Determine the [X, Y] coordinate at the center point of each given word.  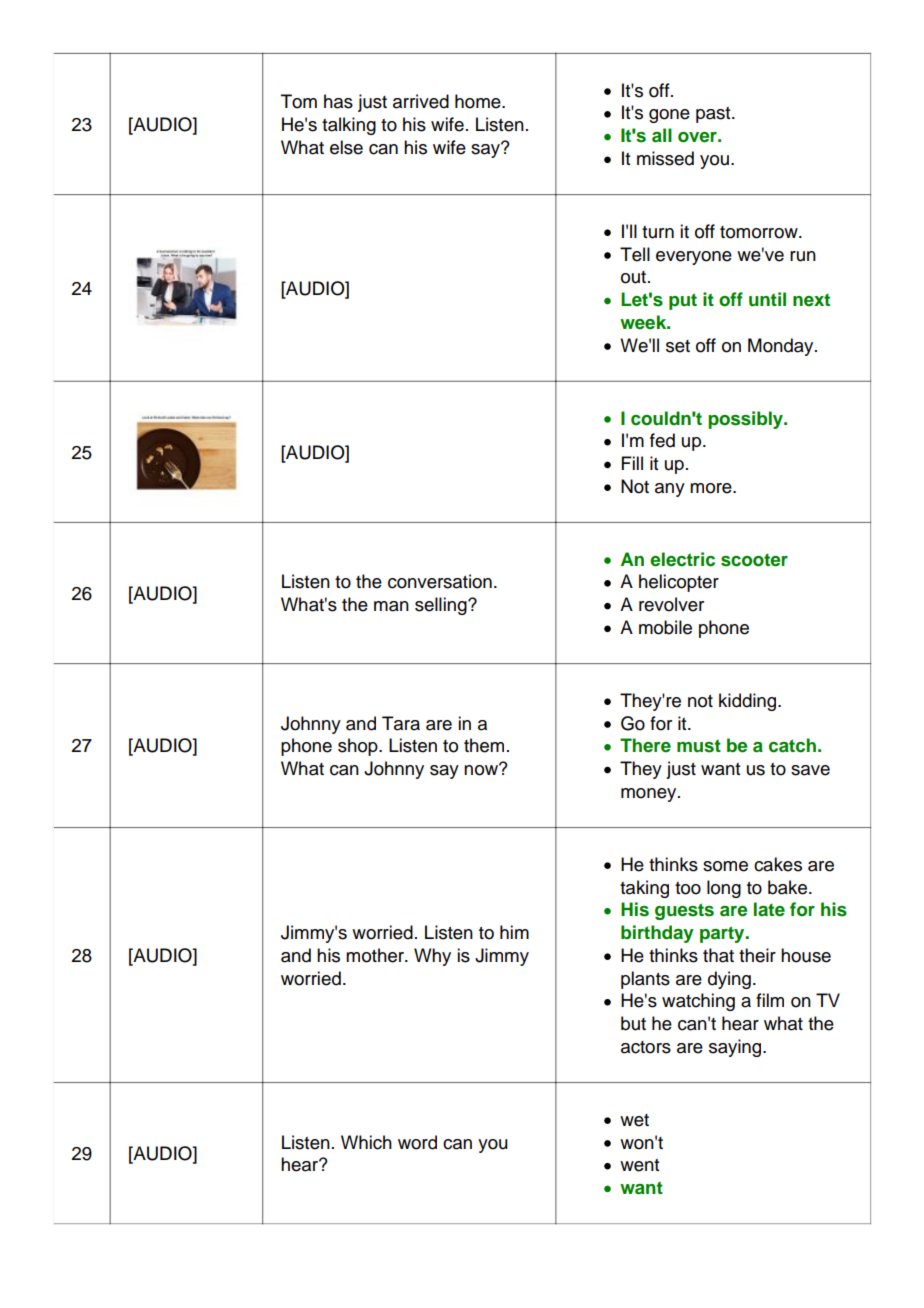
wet [634, 1120]
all [662, 135]
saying [736, 1048]
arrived [421, 101]
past [714, 115]
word [417, 1142]
